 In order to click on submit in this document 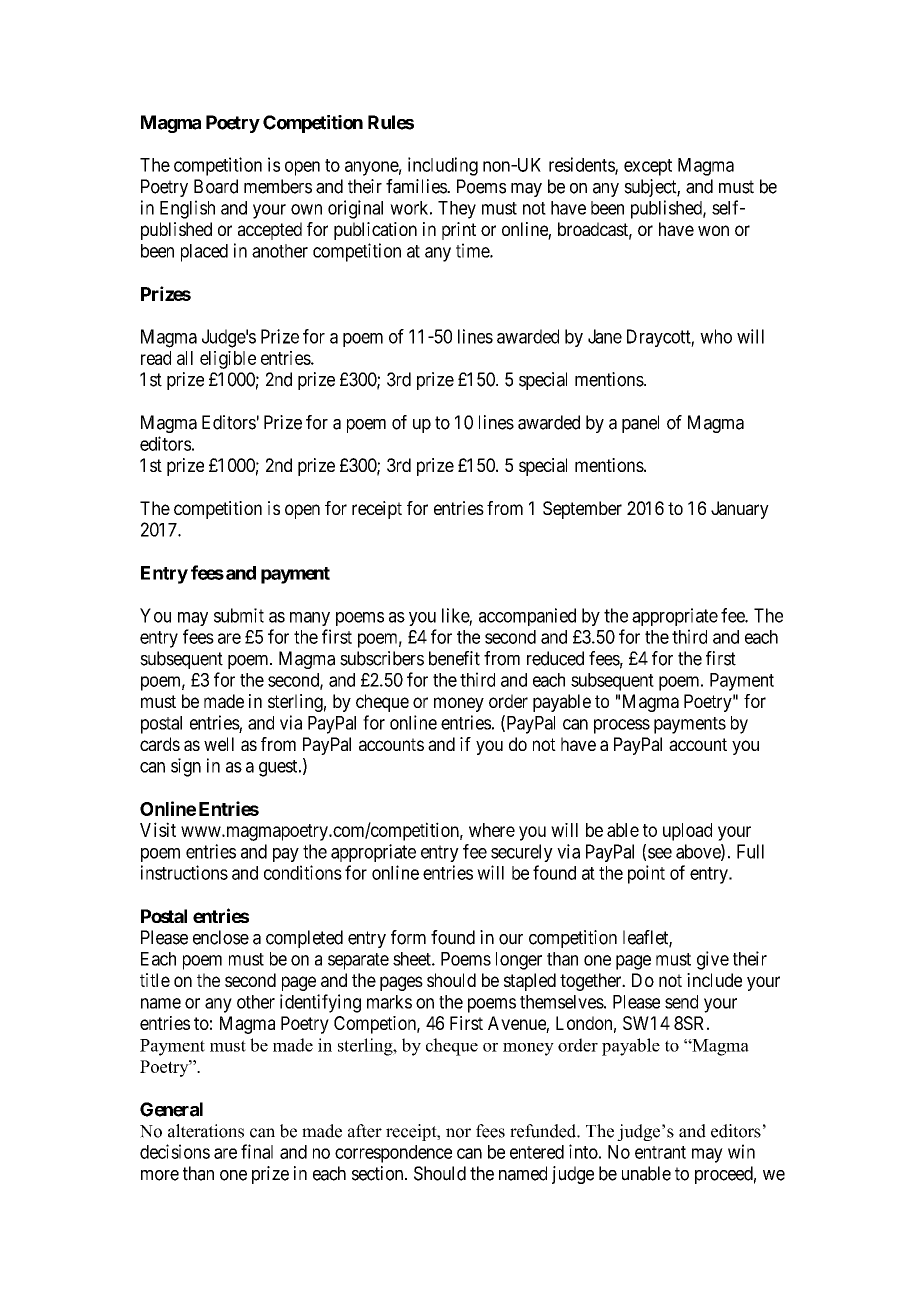, I will do `click(239, 615)`.
